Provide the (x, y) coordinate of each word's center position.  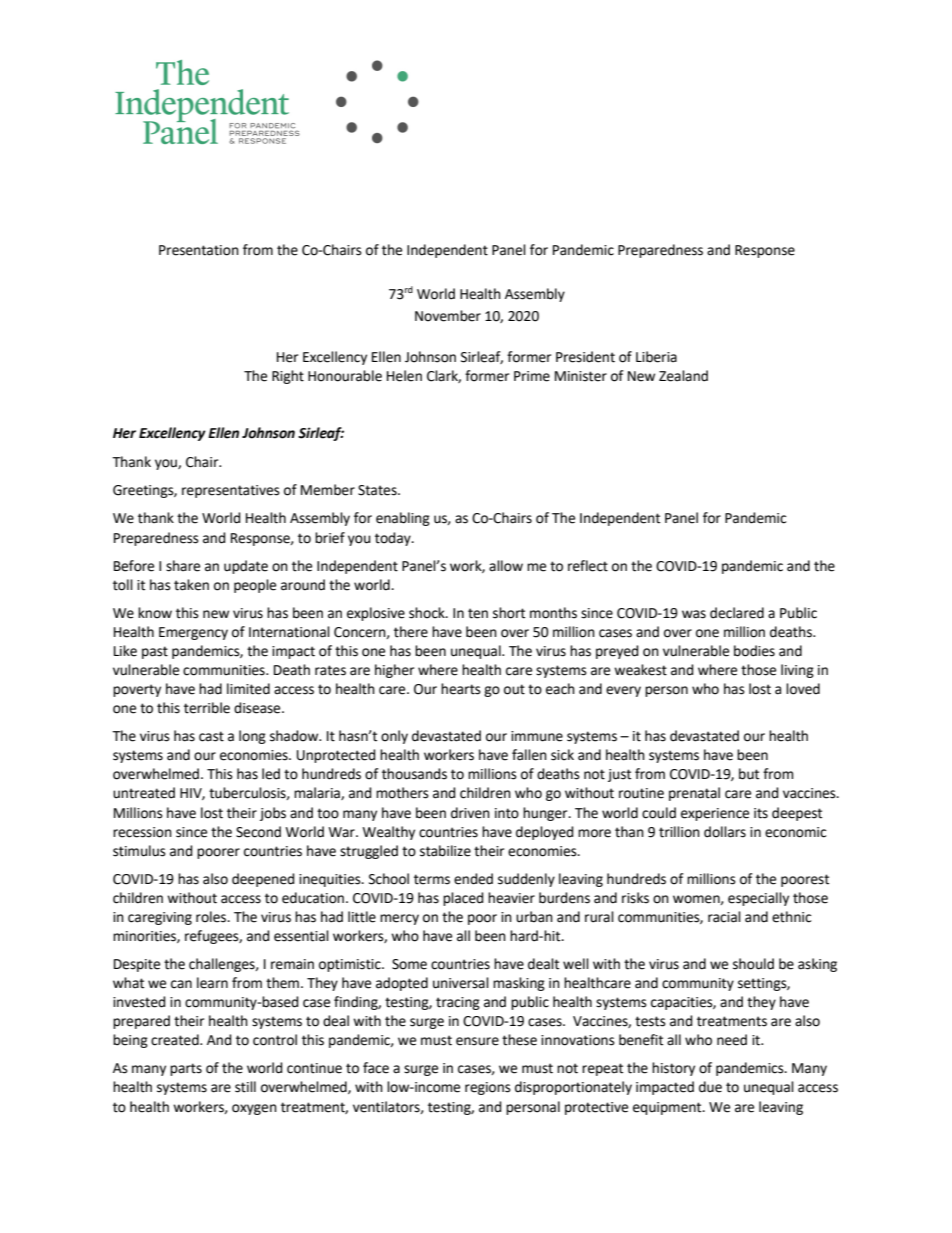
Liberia (656, 357)
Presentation (199, 250)
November (448, 316)
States (378, 490)
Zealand (683, 376)
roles (212, 917)
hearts (461, 689)
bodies (754, 651)
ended (473, 879)
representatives (231, 491)
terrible (207, 708)
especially (758, 899)
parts (186, 1069)
